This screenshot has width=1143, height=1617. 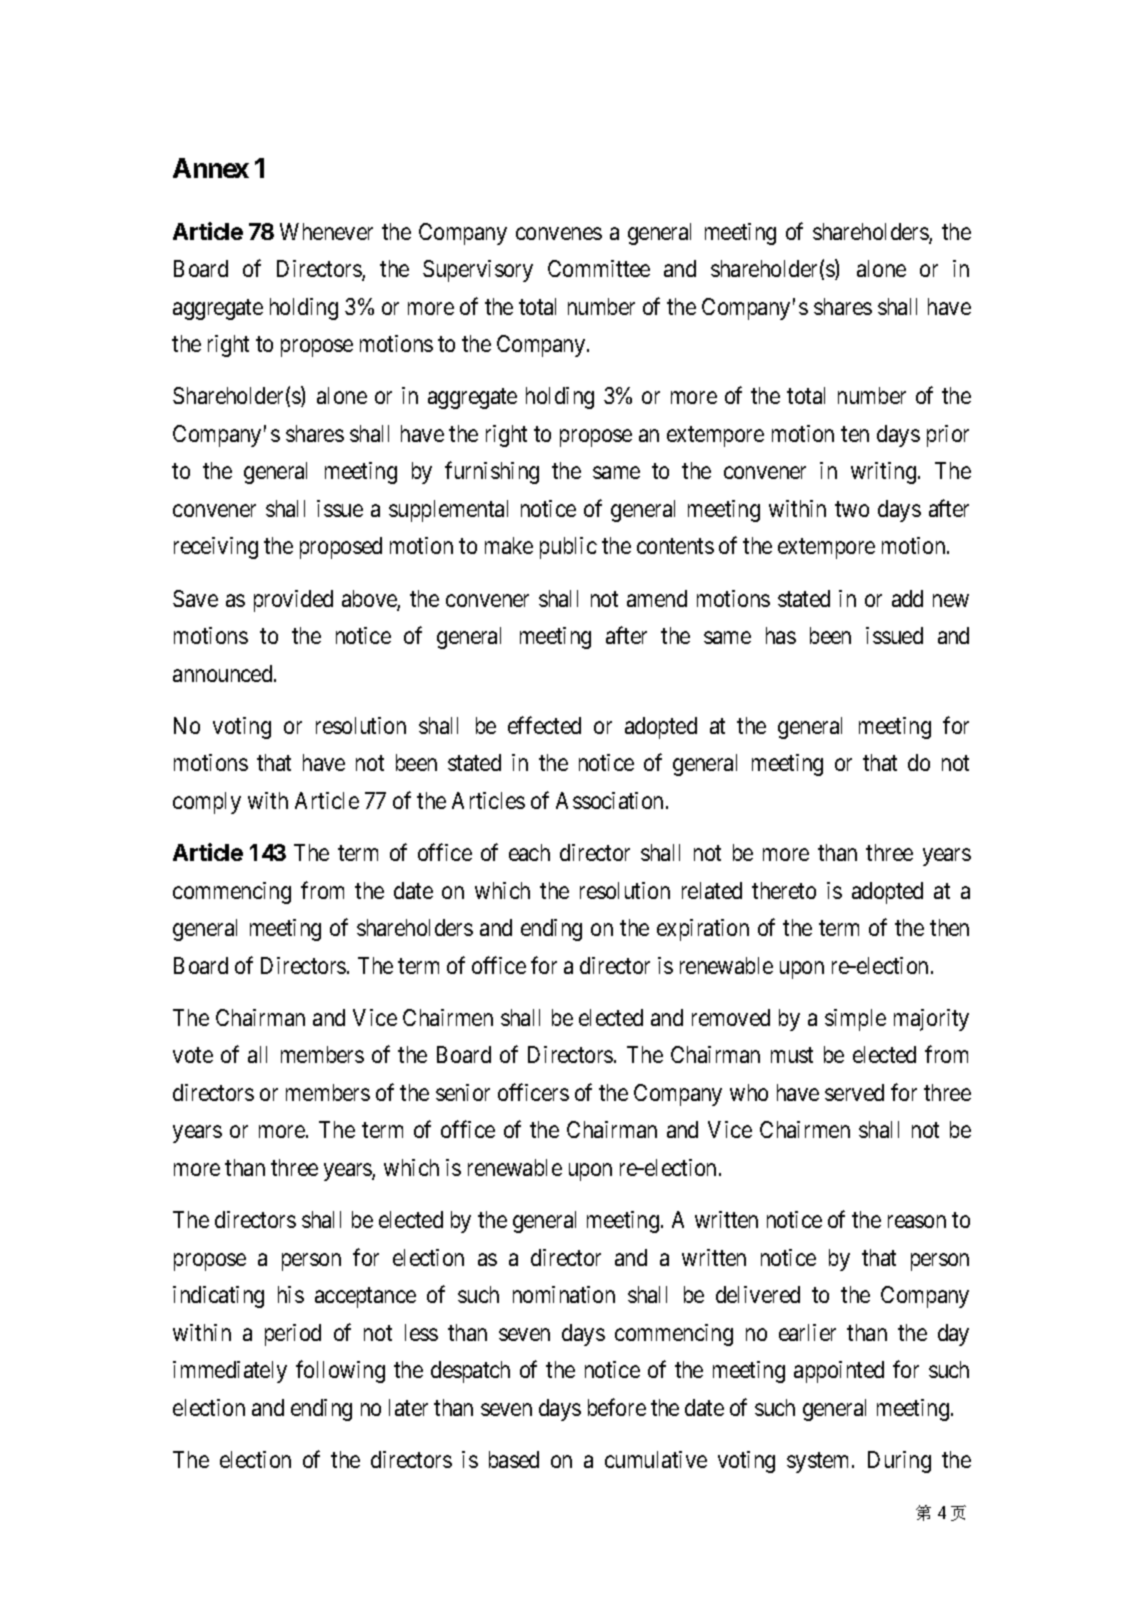 What do you see at coordinates (568, 548) in the screenshot?
I see `public` at bounding box center [568, 548].
